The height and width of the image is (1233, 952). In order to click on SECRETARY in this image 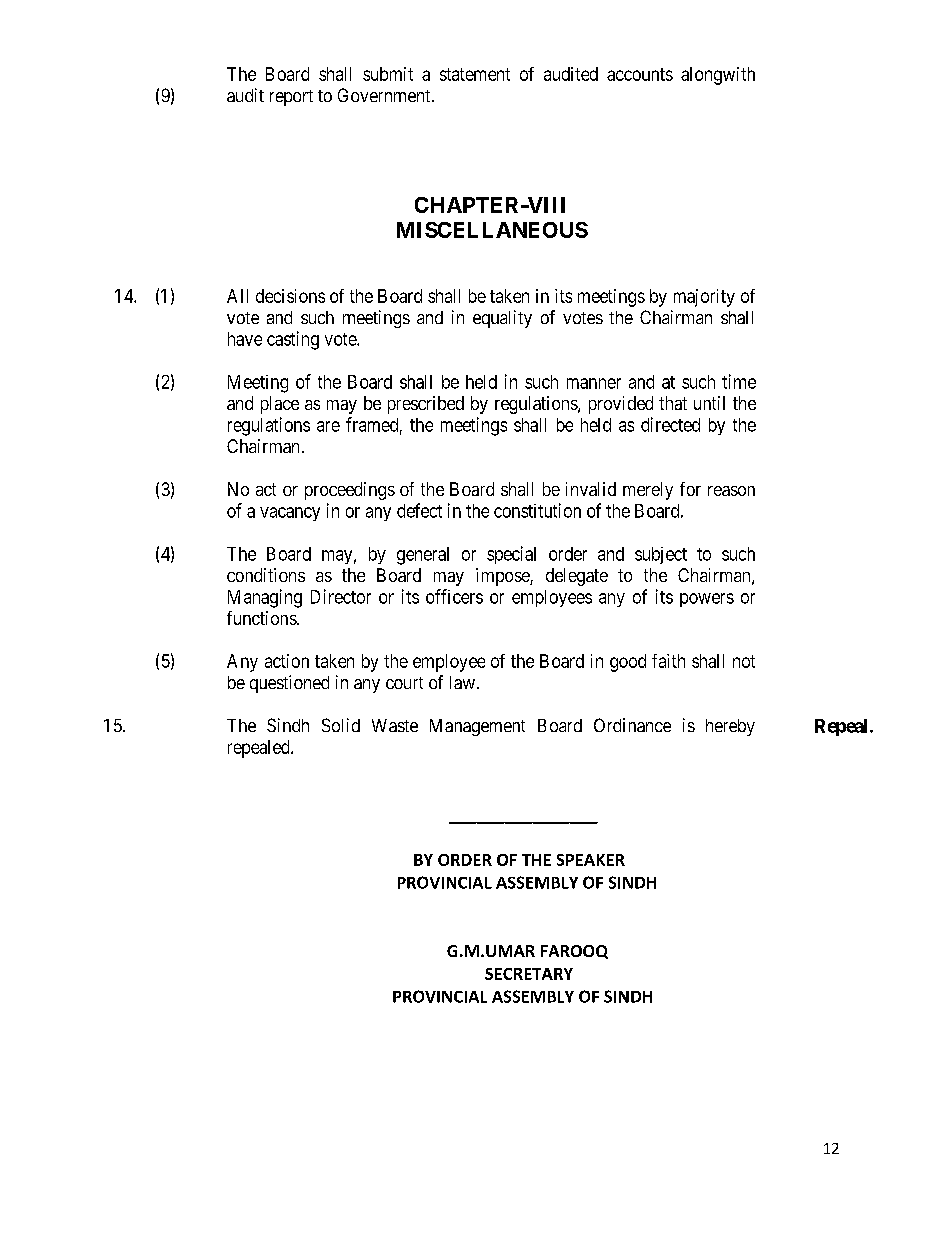, I will do `click(529, 974)`.
